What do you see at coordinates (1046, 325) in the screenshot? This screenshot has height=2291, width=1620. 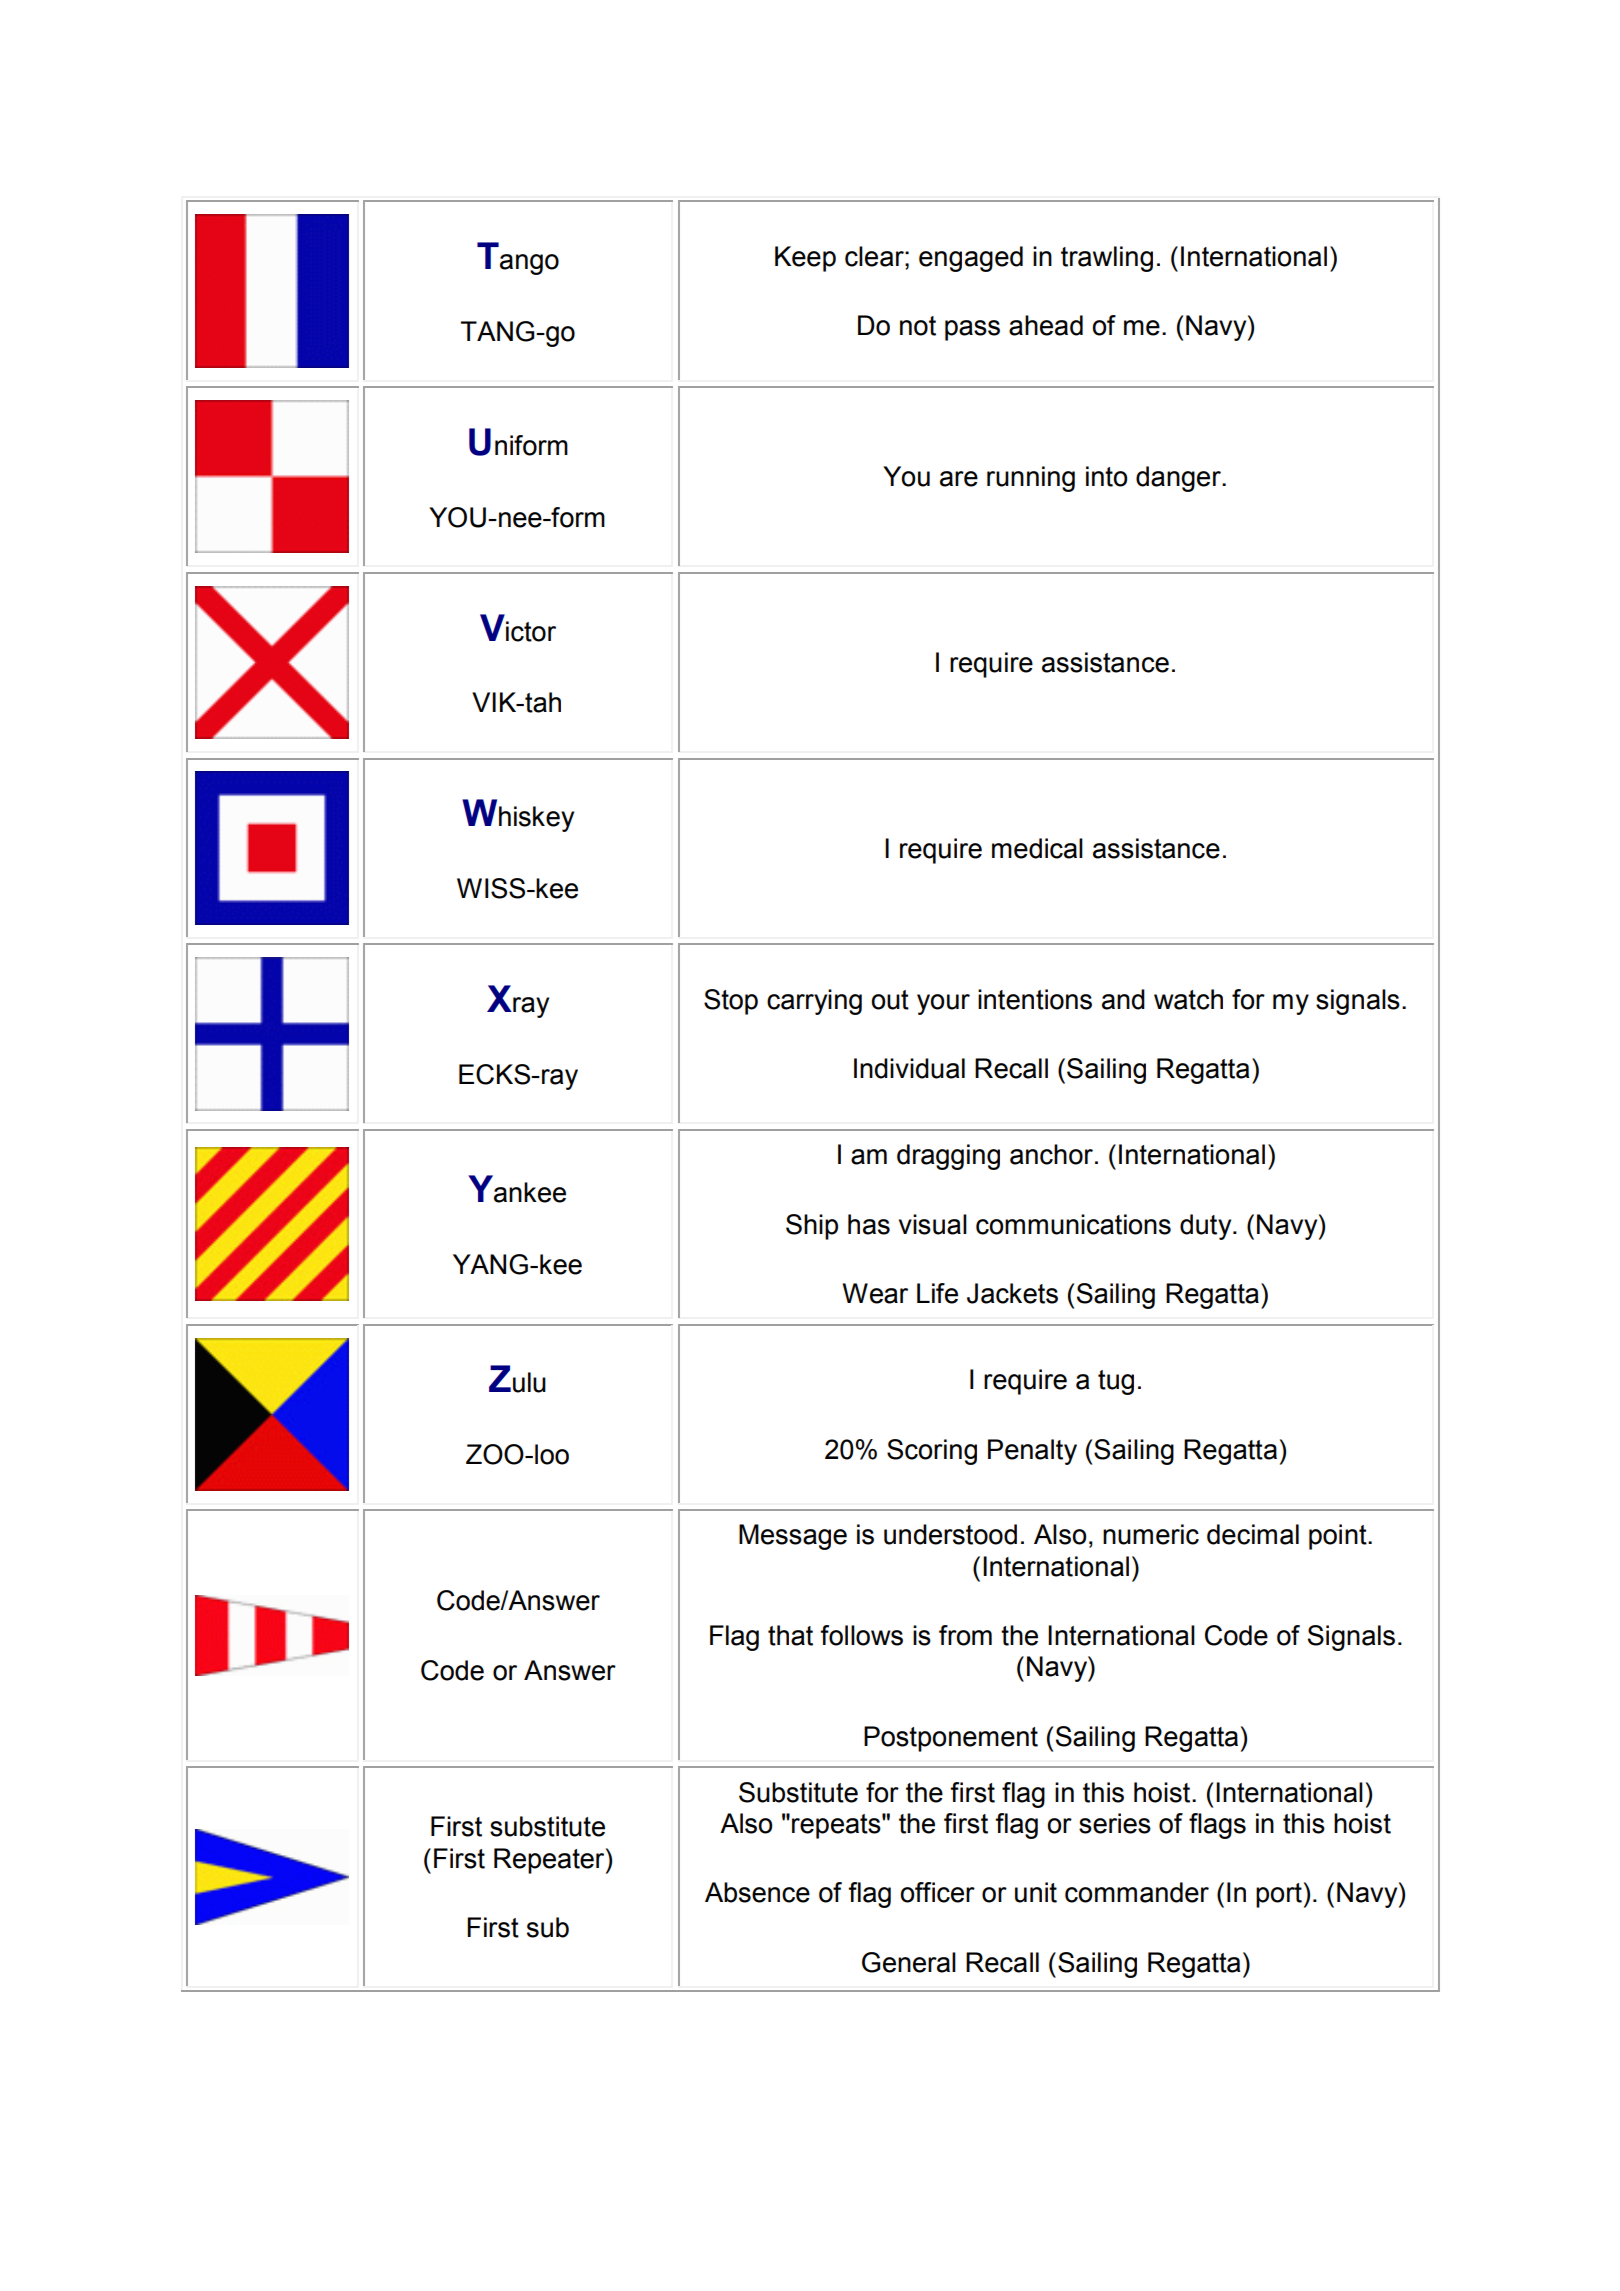 I see `ahead` at bounding box center [1046, 325].
